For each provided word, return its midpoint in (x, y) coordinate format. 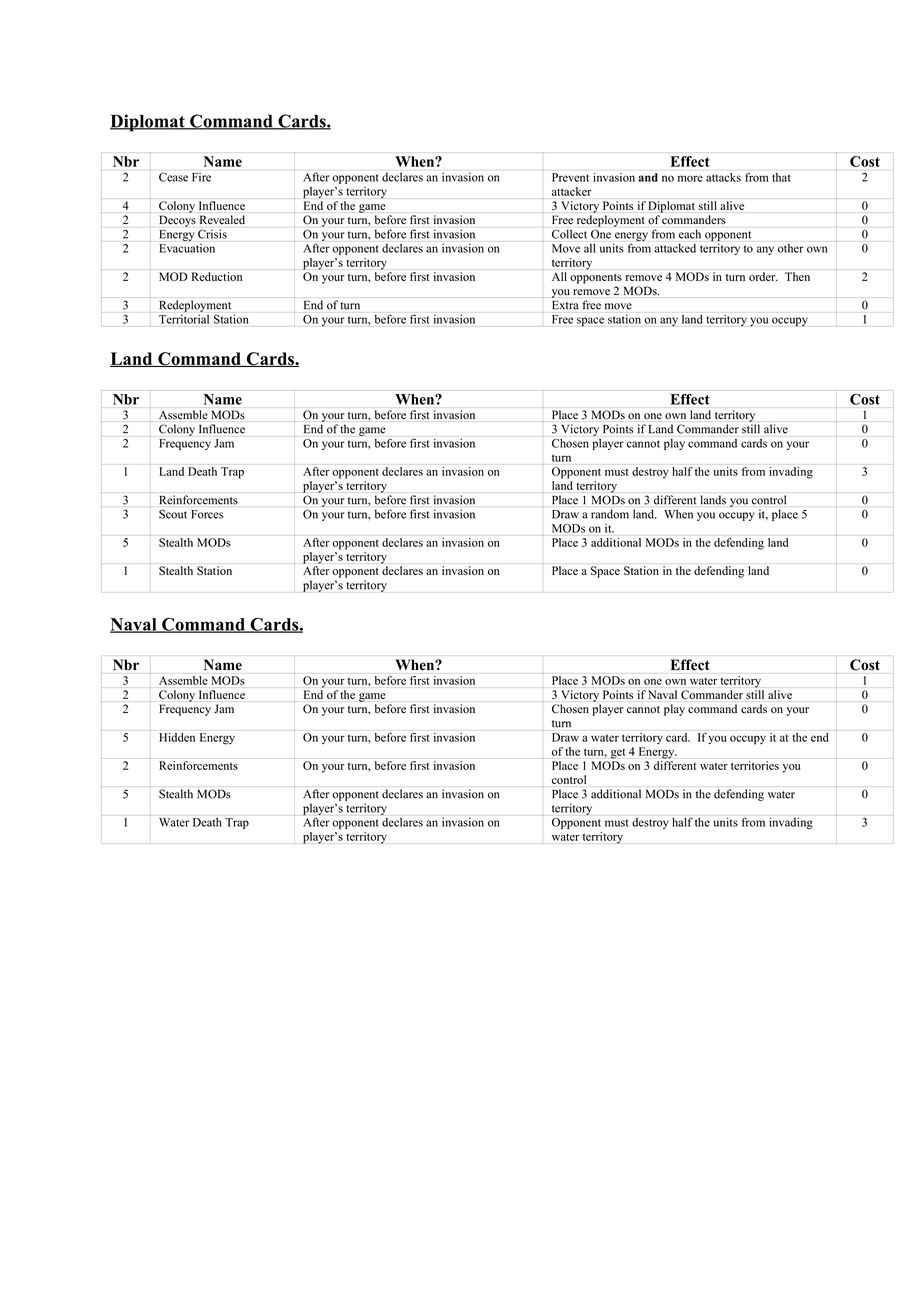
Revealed (222, 219)
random (610, 514)
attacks (723, 177)
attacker (572, 191)
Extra (565, 305)
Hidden (177, 737)
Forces (207, 514)
